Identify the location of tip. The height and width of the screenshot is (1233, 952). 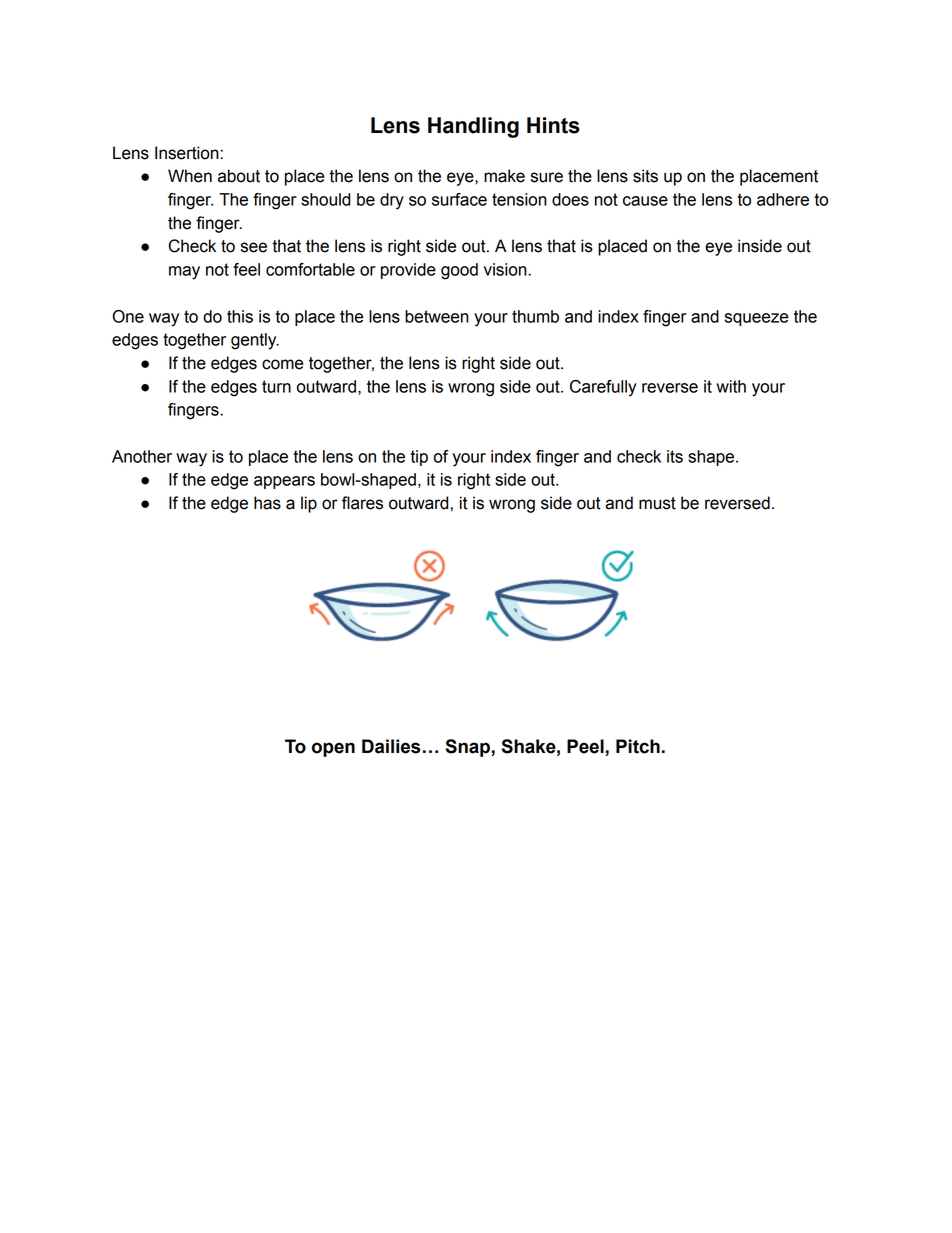
(419, 458).
